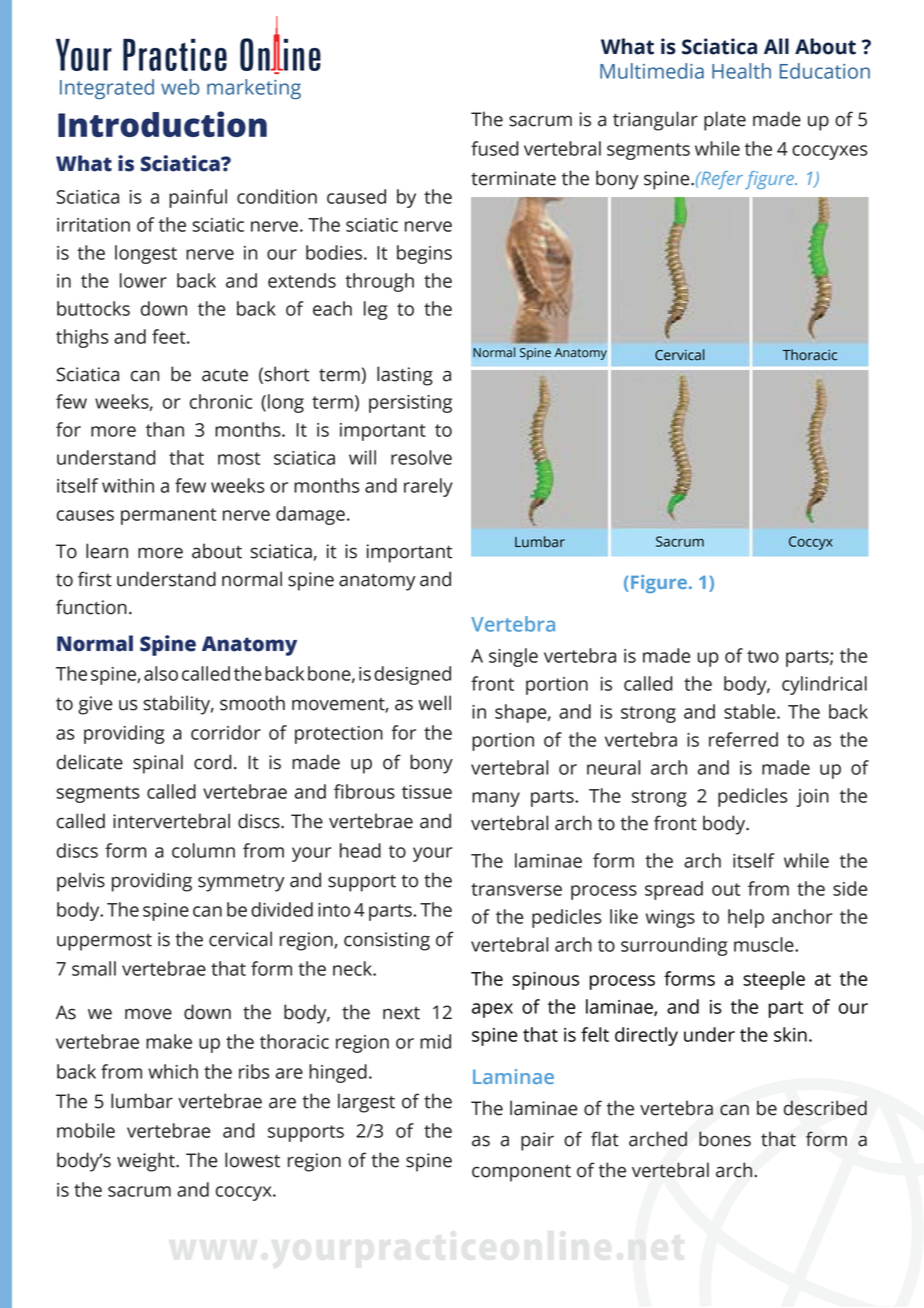  What do you see at coordinates (147, 1162) in the image?
I see `weight` at bounding box center [147, 1162].
